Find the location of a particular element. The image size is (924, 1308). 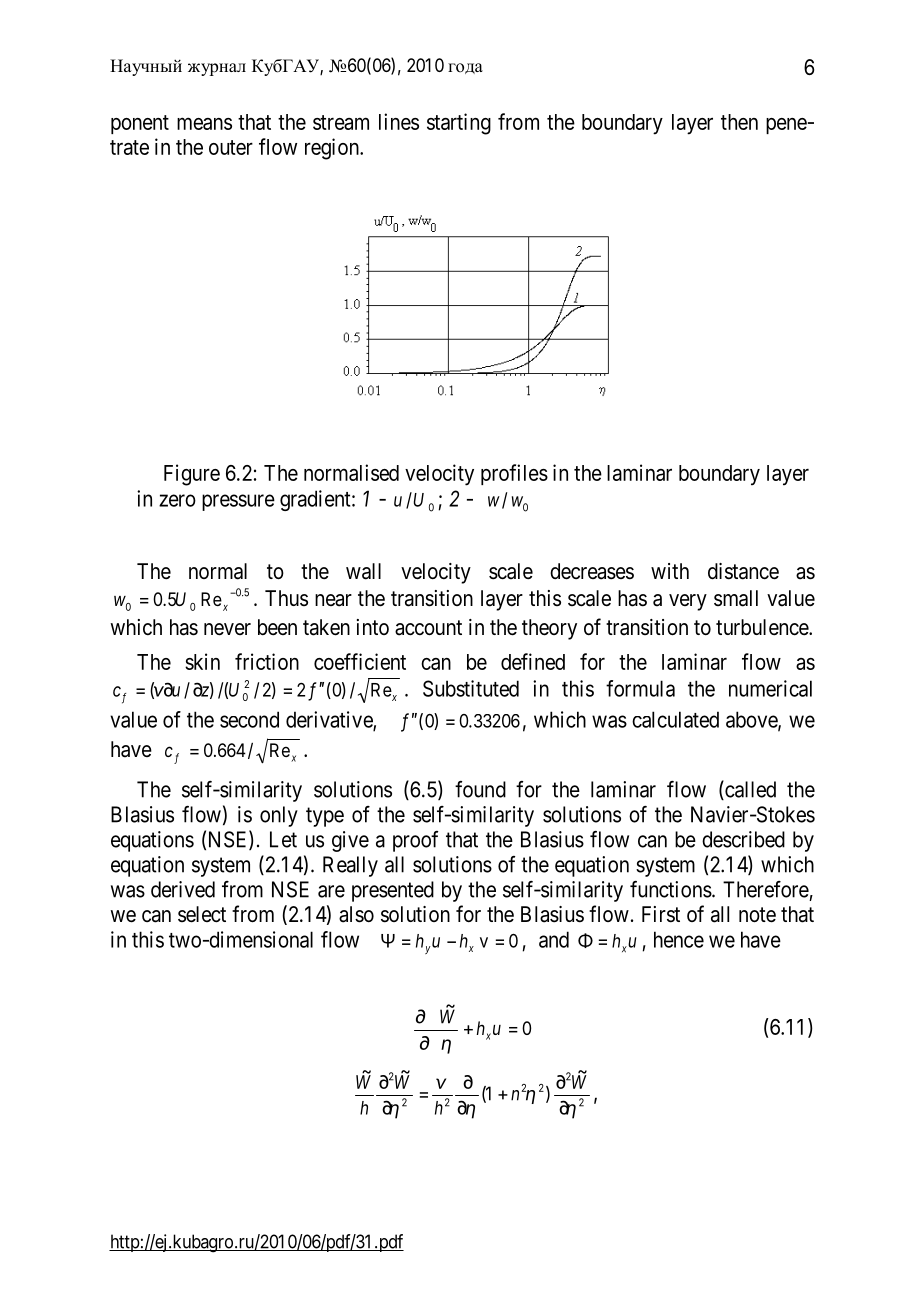

outer is located at coordinates (231, 147).
